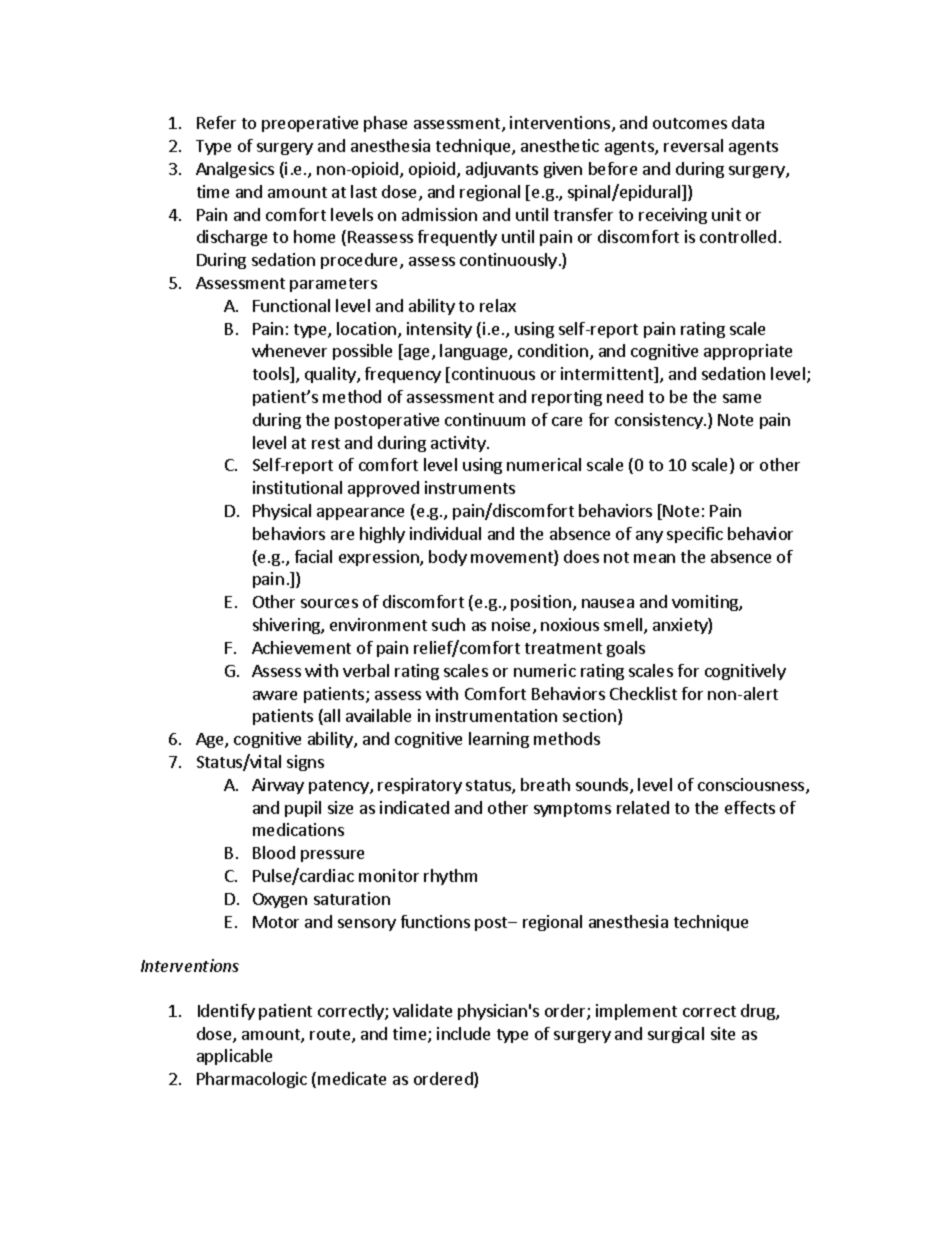 The width and height of the image is (952, 1233). What do you see at coordinates (459, 444) in the image?
I see `activity` at bounding box center [459, 444].
